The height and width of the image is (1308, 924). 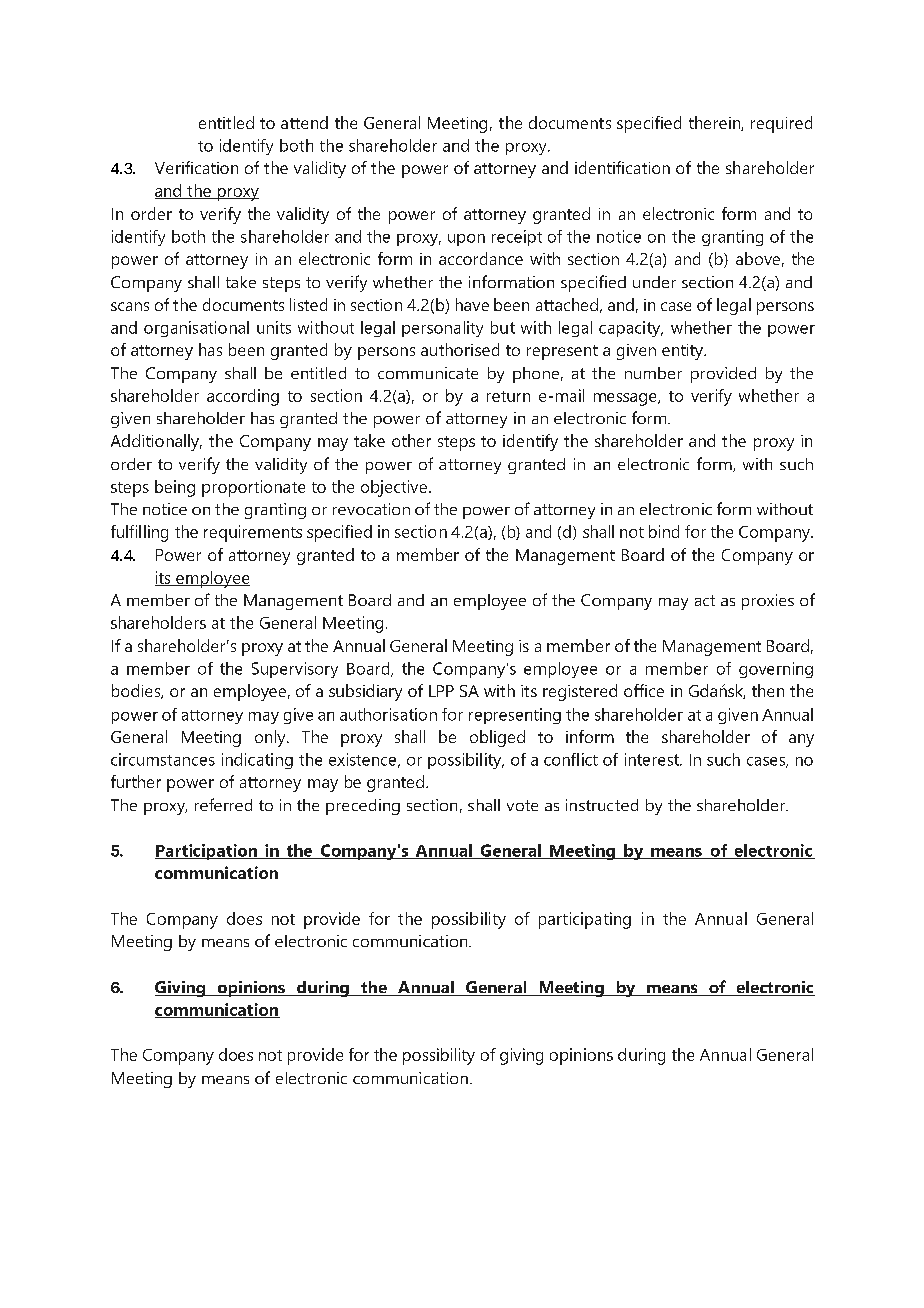 What do you see at coordinates (196, 167) in the image?
I see `Verification` at bounding box center [196, 167].
